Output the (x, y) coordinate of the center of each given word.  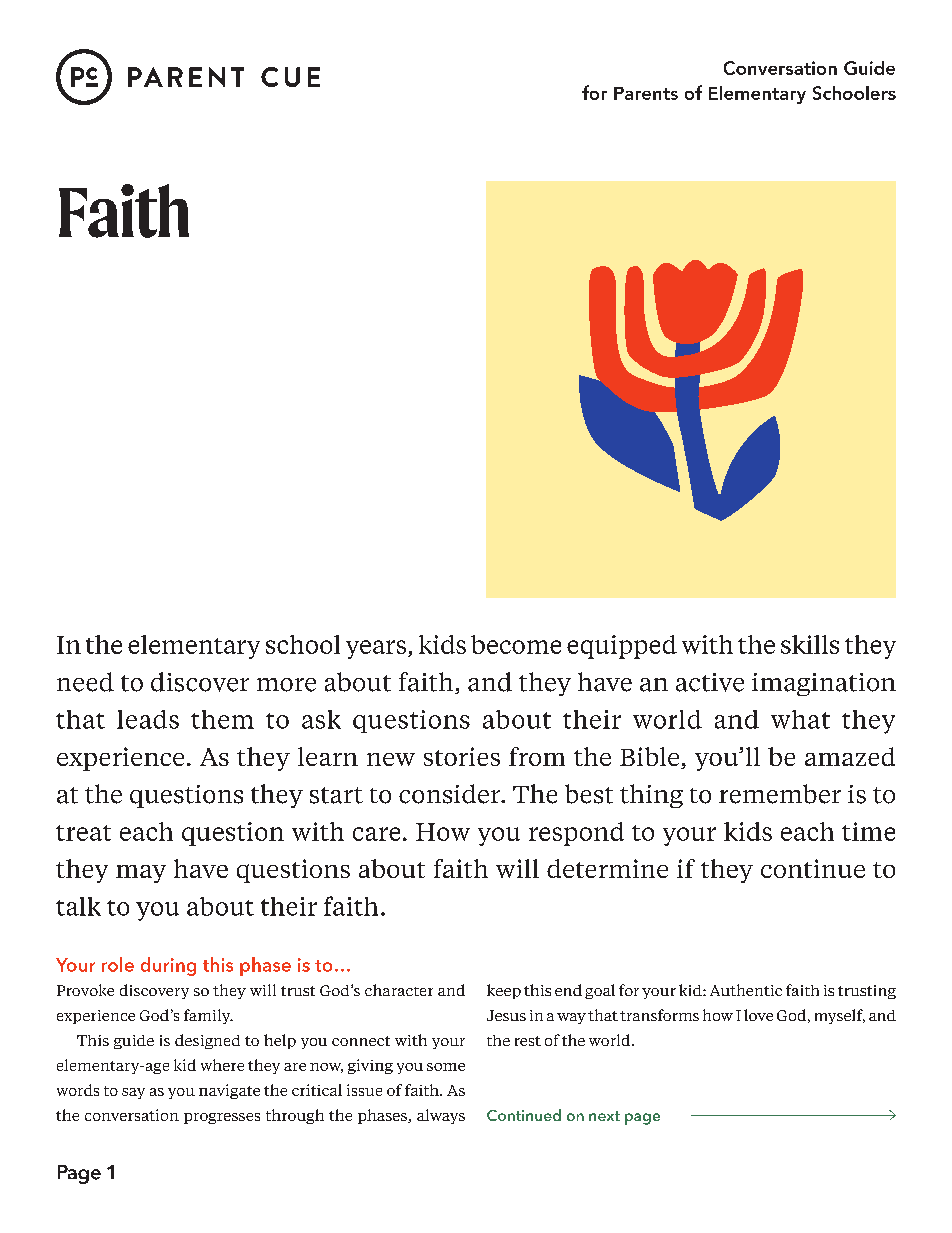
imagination (824, 684)
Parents (646, 93)
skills (810, 644)
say (133, 1093)
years (376, 649)
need (85, 682)
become (516, 644)
